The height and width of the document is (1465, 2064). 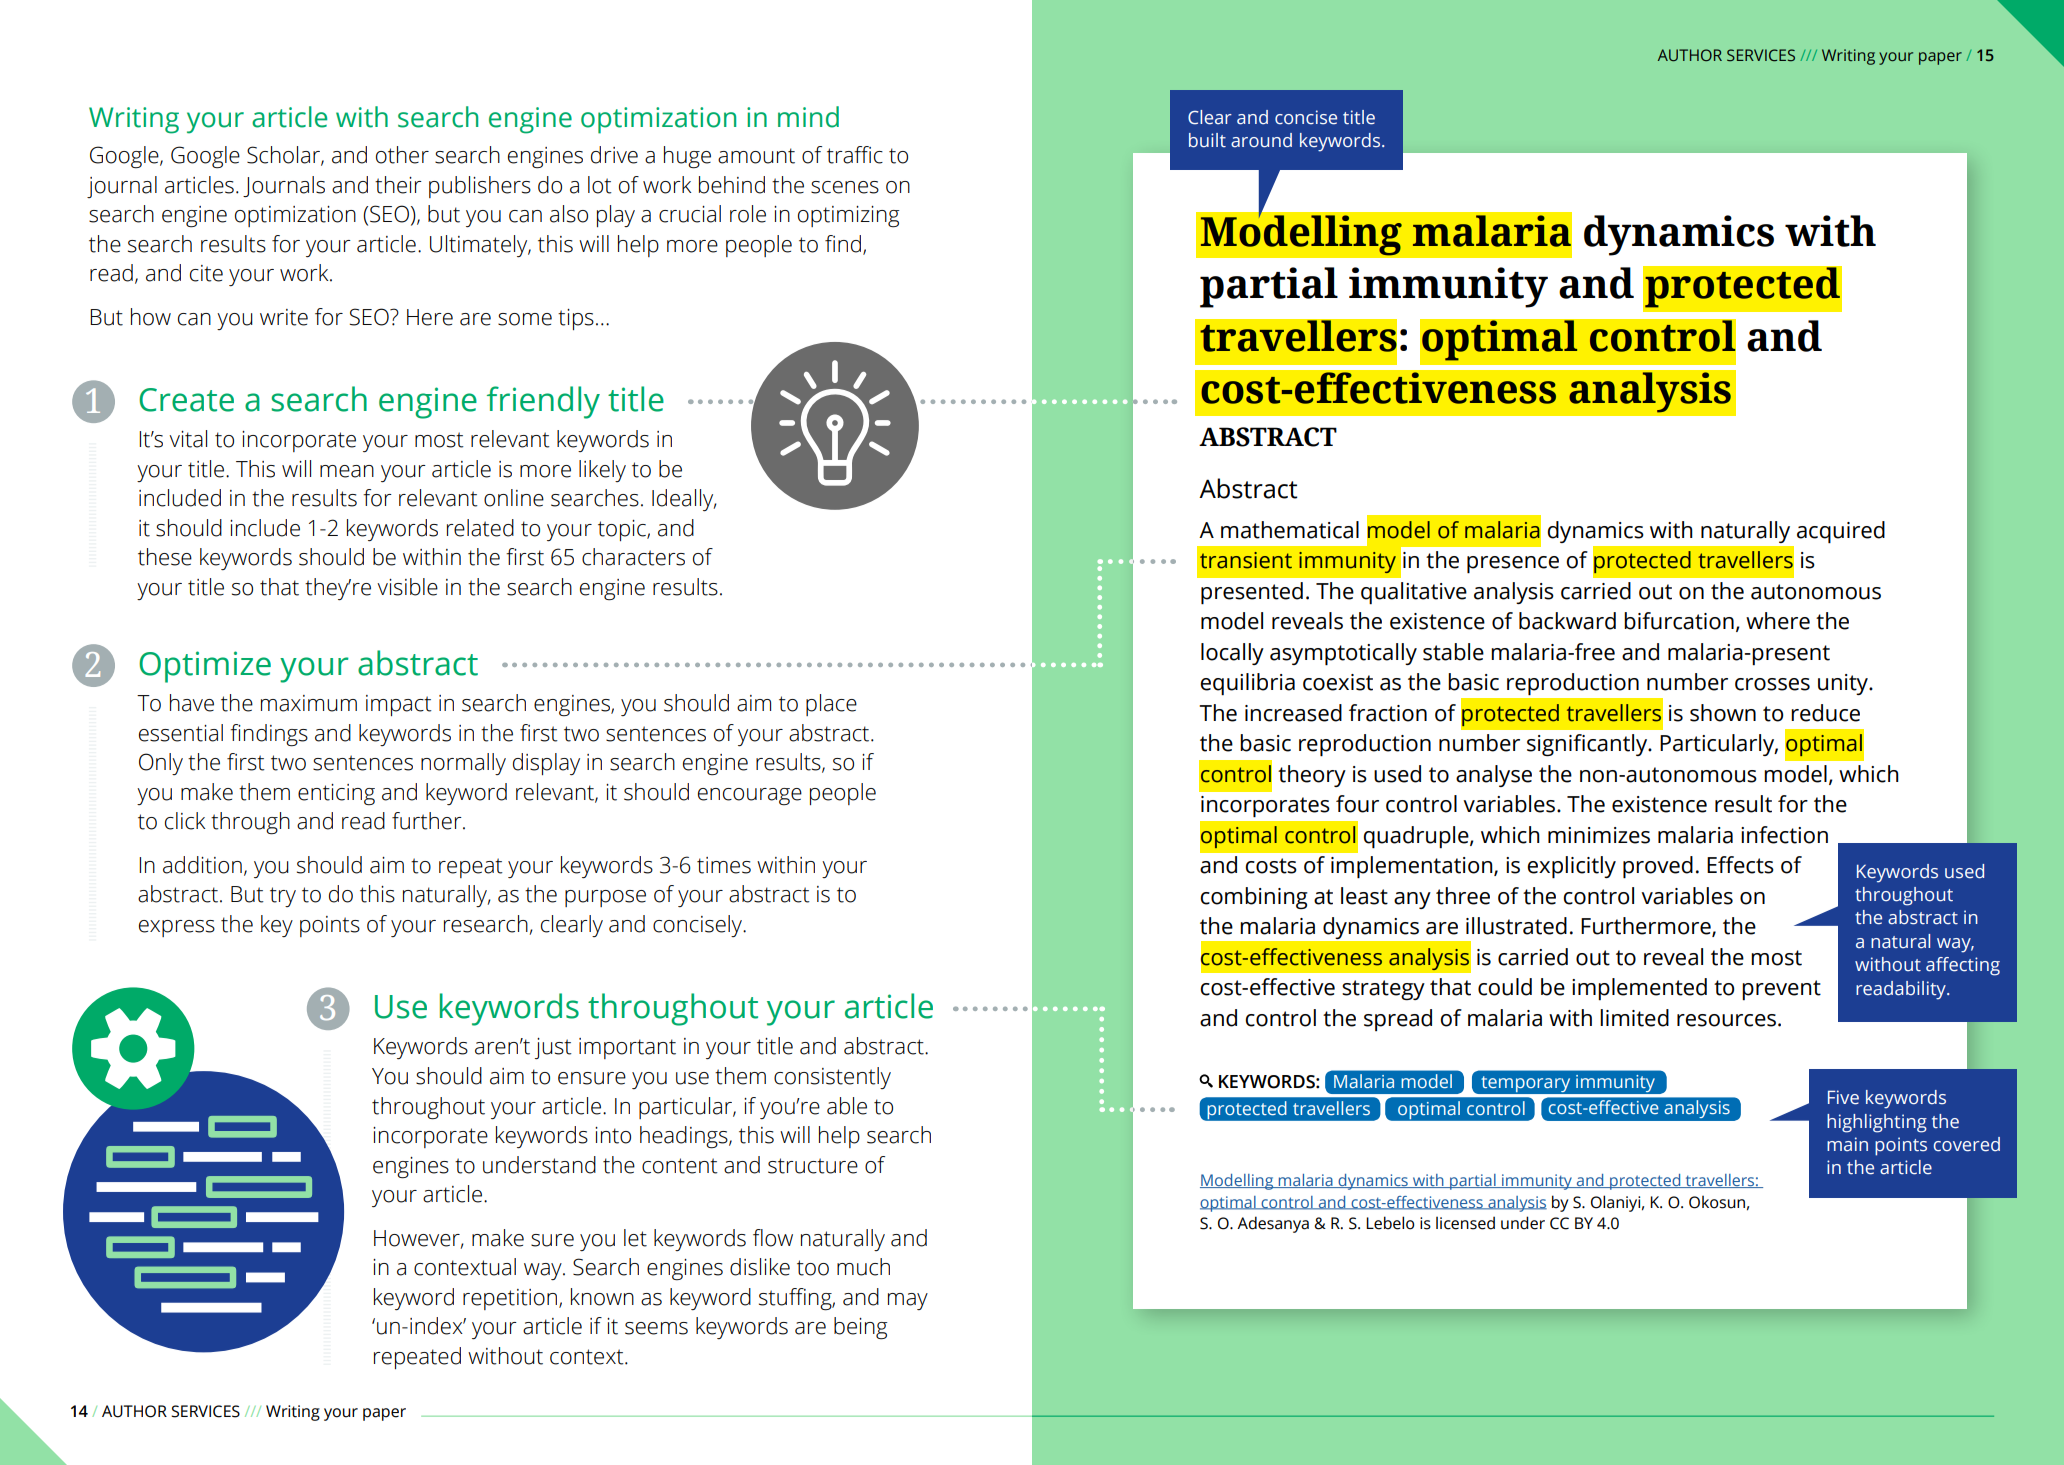 I want to click on transient, so click(x=1246, y=560).
